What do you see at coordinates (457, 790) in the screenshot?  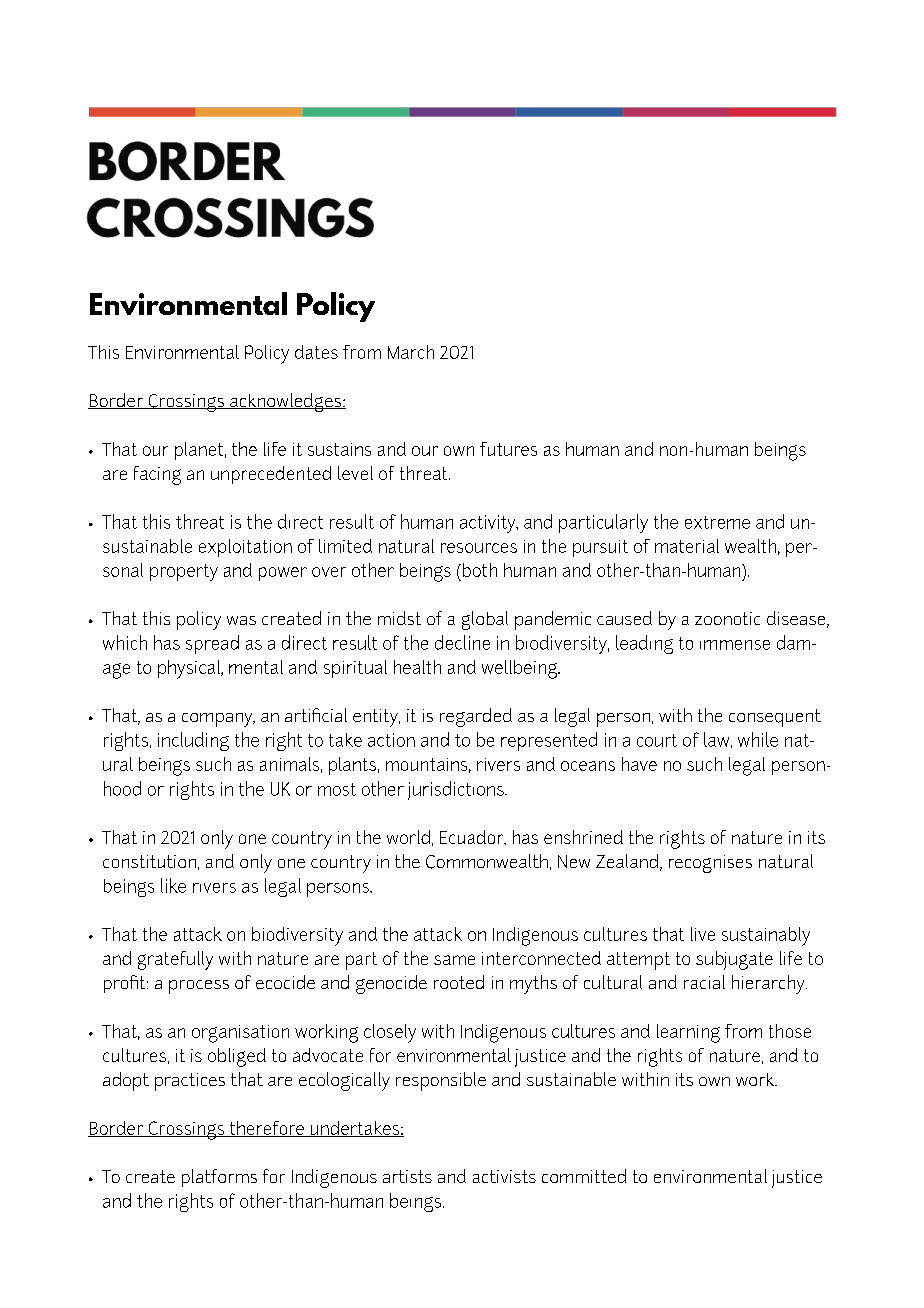 I see `jurisdictions` at bounding box center [457, 790].
